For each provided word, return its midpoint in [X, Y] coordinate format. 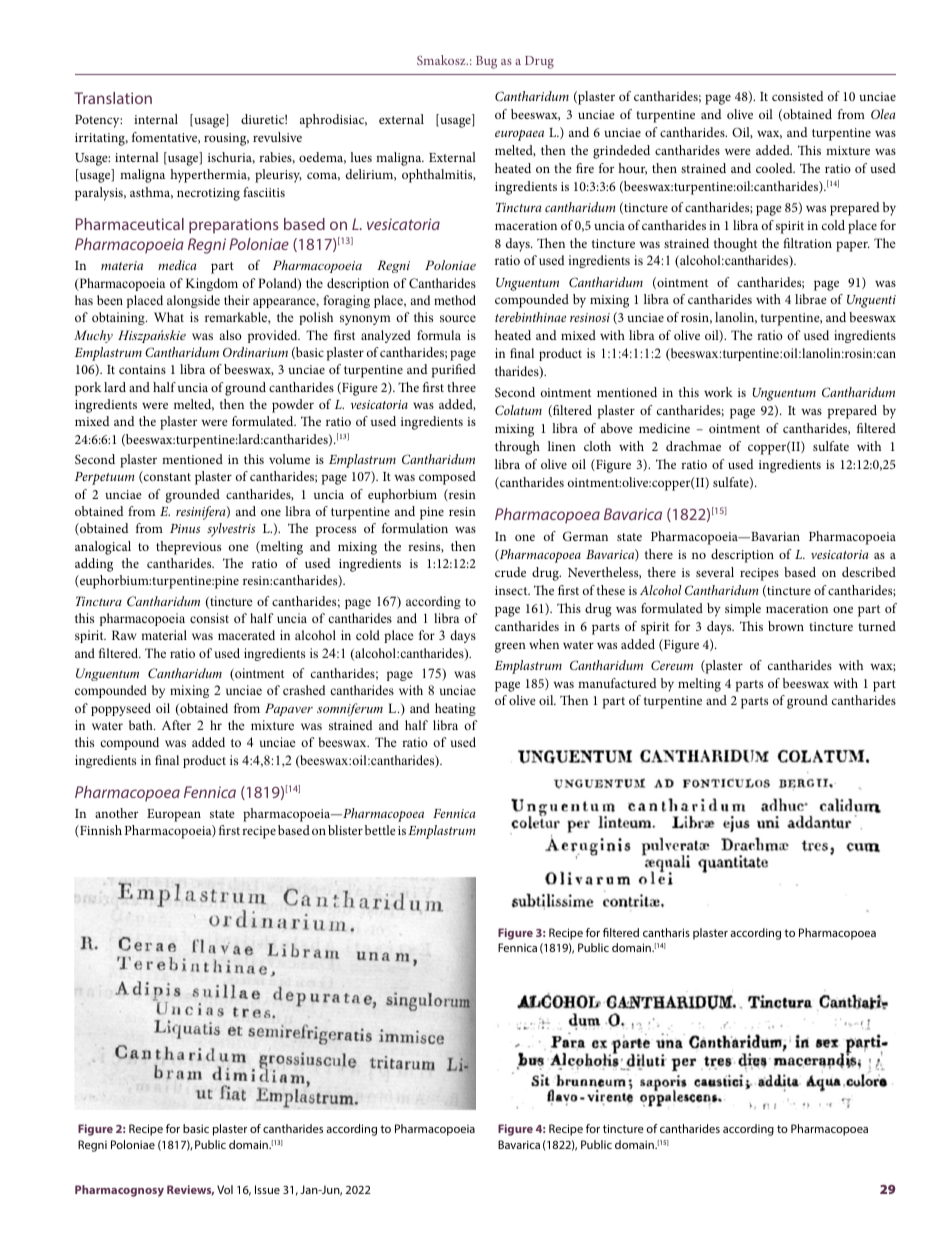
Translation [113, 98]
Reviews [190, 1190]
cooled [775, 168]
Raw [124, 635]
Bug [486, 62]
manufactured [617, 683]
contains [142, 369]
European [174, 815]
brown [786, 626]
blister [345, 830]
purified [454, 371]
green [510, 647]
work [718, 392]
